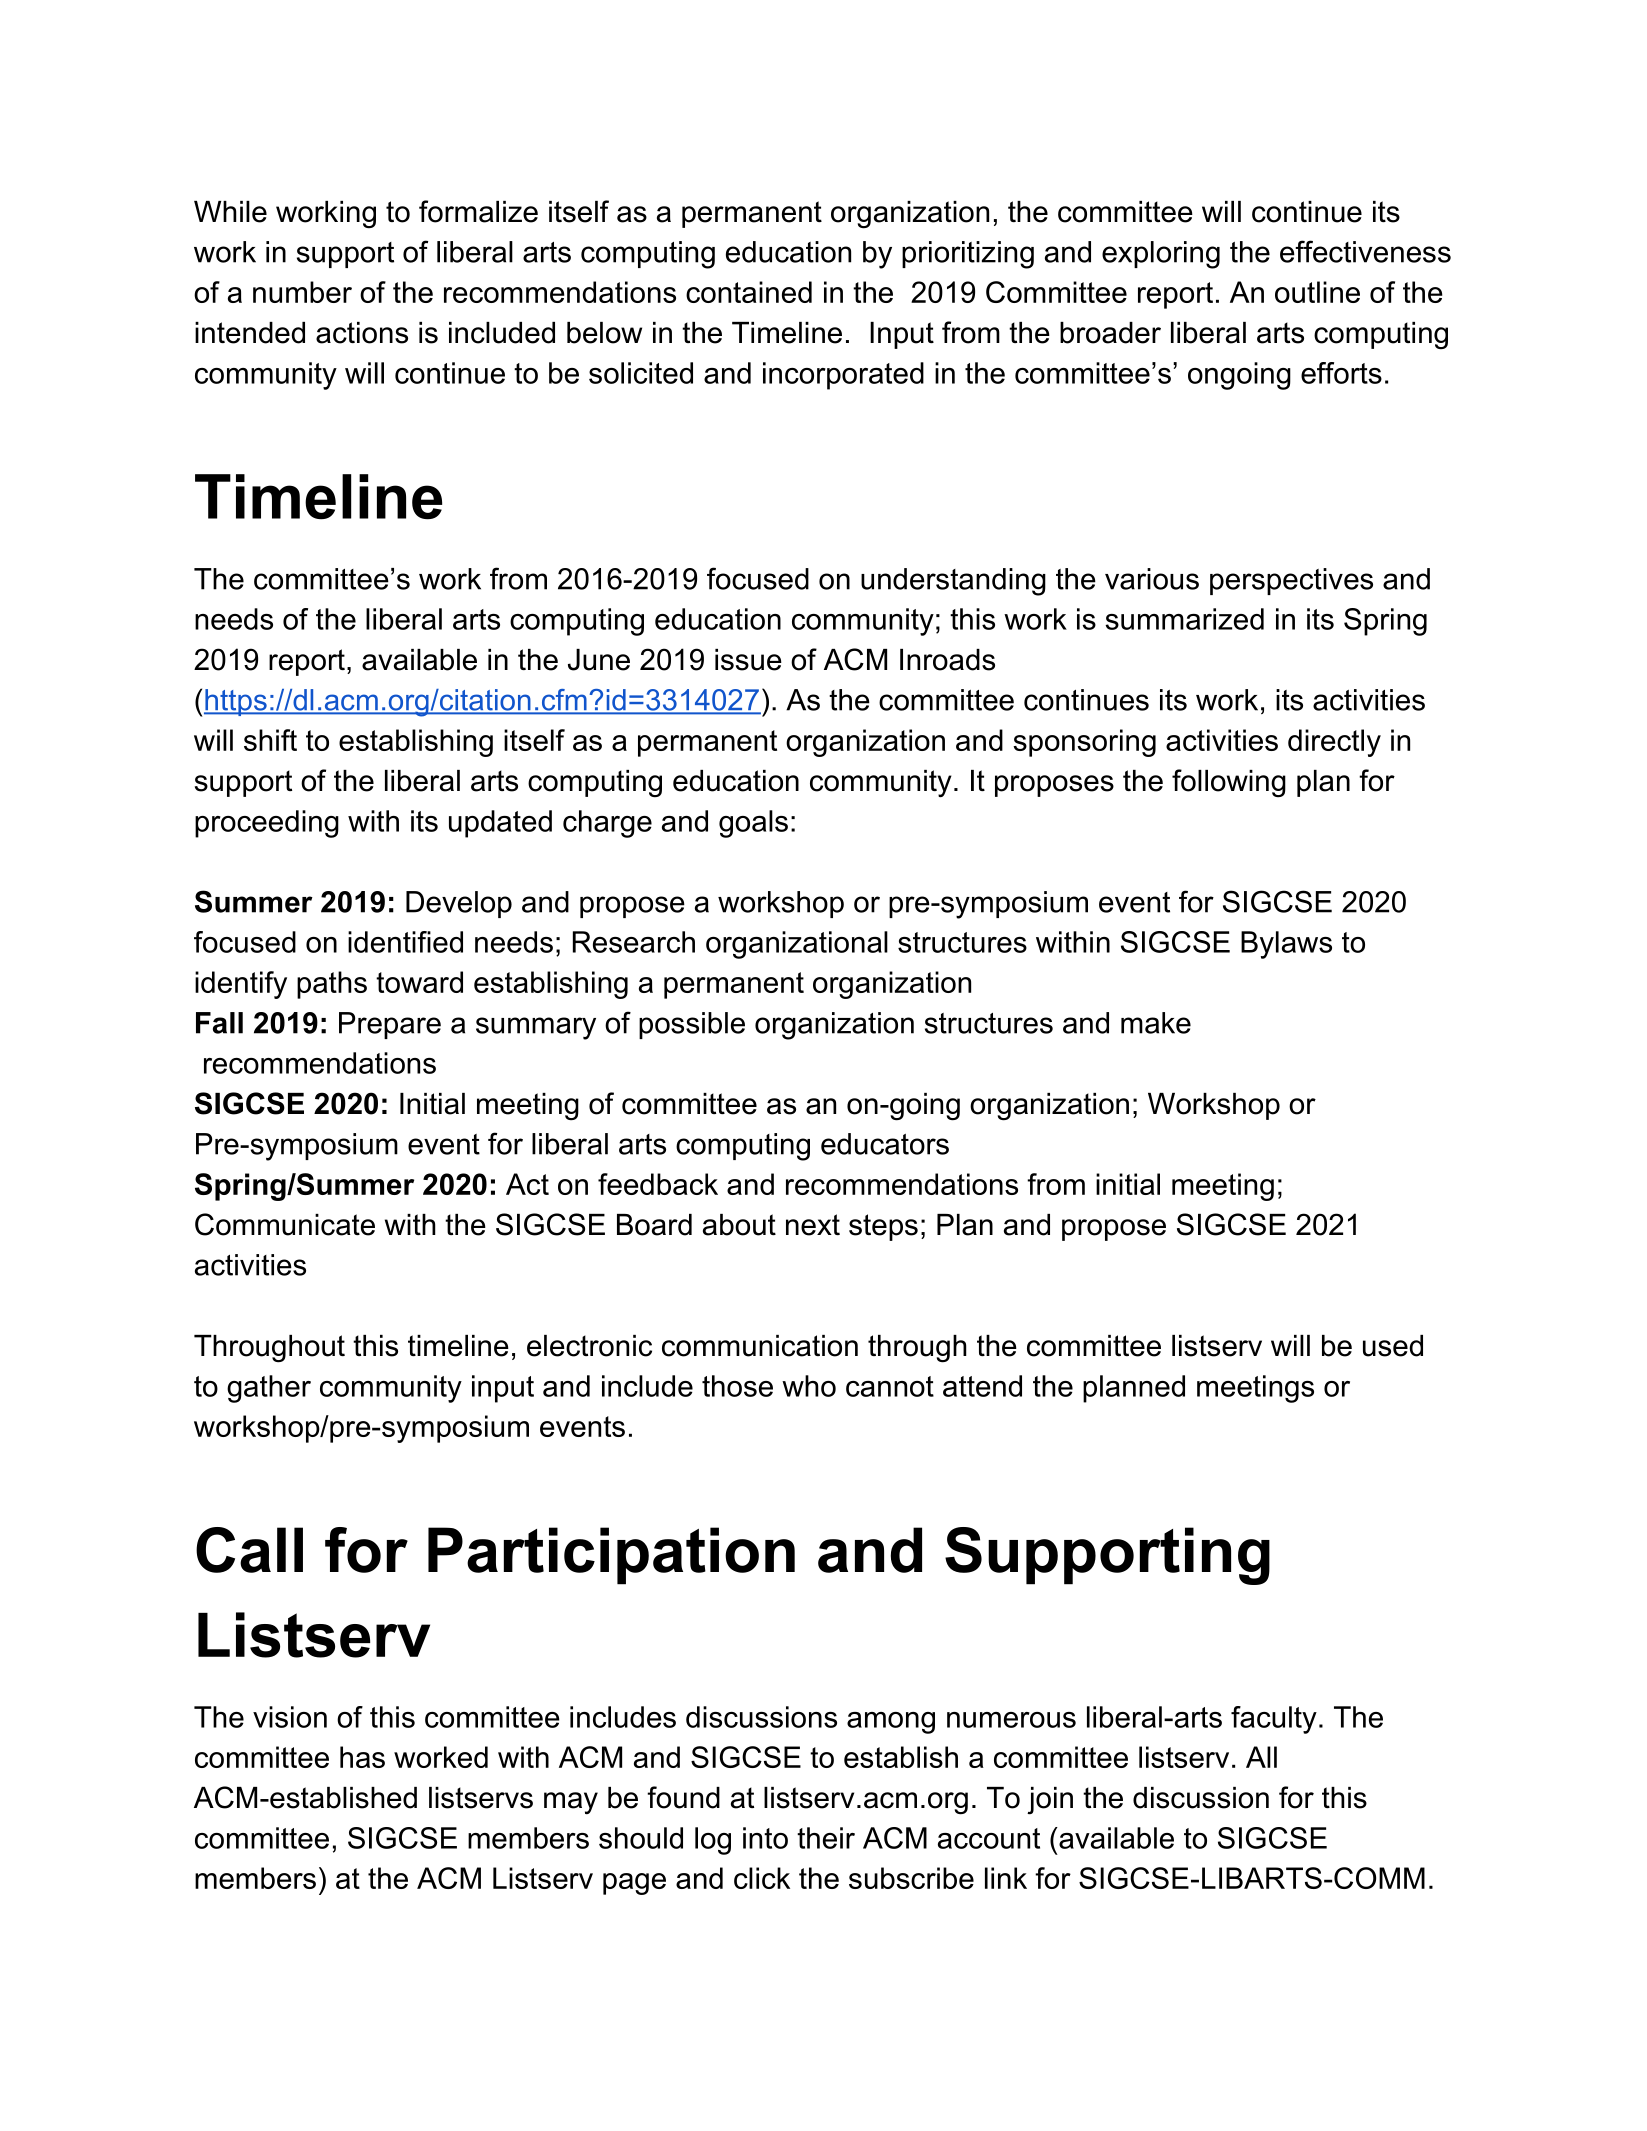 Image resolution: width=1647 pixels, height=2131 pixels. I want to click on has, so click(362, 1757).
